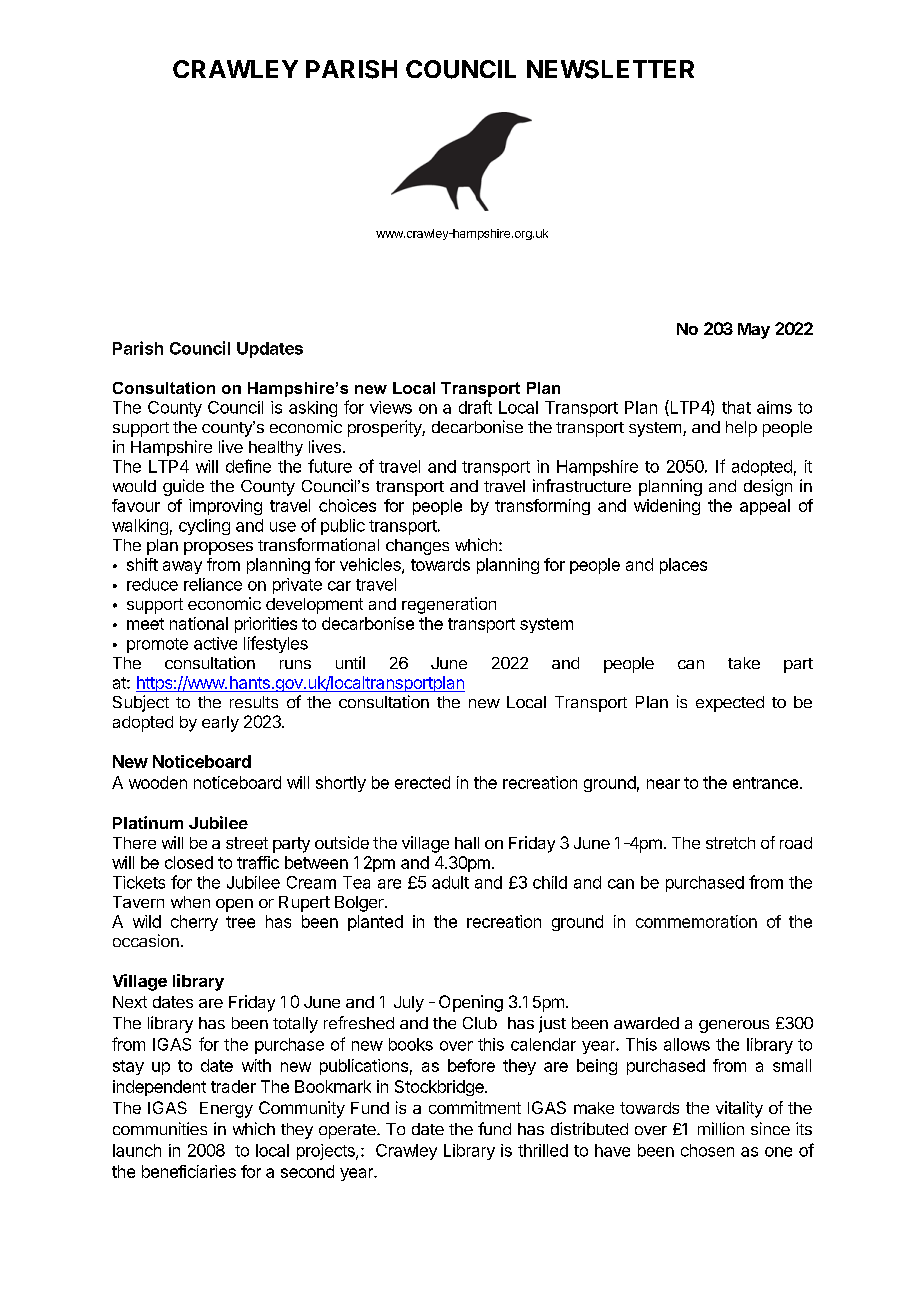 Image resolution: width=924 pixels, height=1308 pixels. I want to click on national, so click(199, 623).
